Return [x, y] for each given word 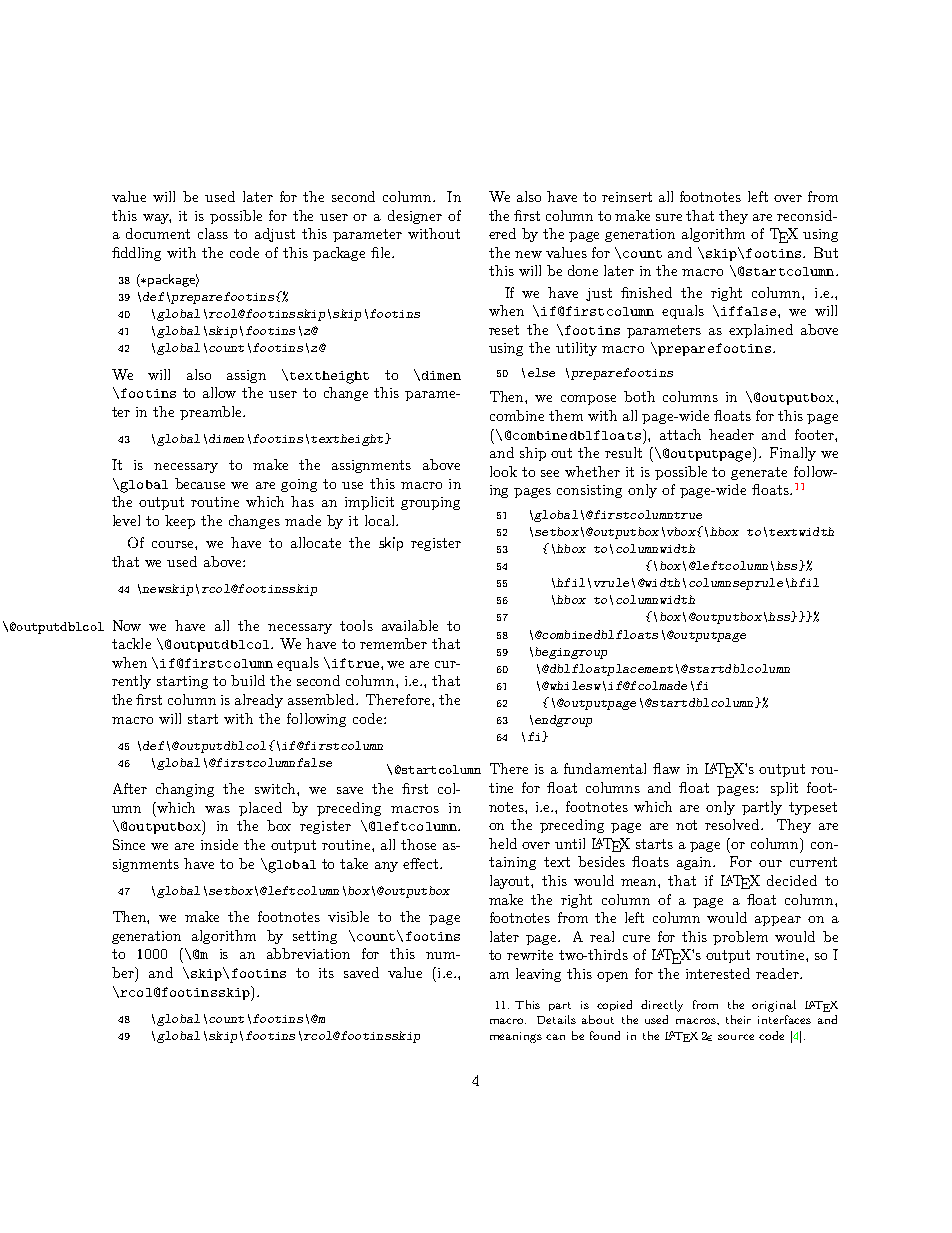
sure [669, 217]
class [213, 233]
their [738, 1019]
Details [556, 1019]
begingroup [571, 653]
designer [415, 217]
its [326, 973]
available [410, 625]
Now [127, 625]
